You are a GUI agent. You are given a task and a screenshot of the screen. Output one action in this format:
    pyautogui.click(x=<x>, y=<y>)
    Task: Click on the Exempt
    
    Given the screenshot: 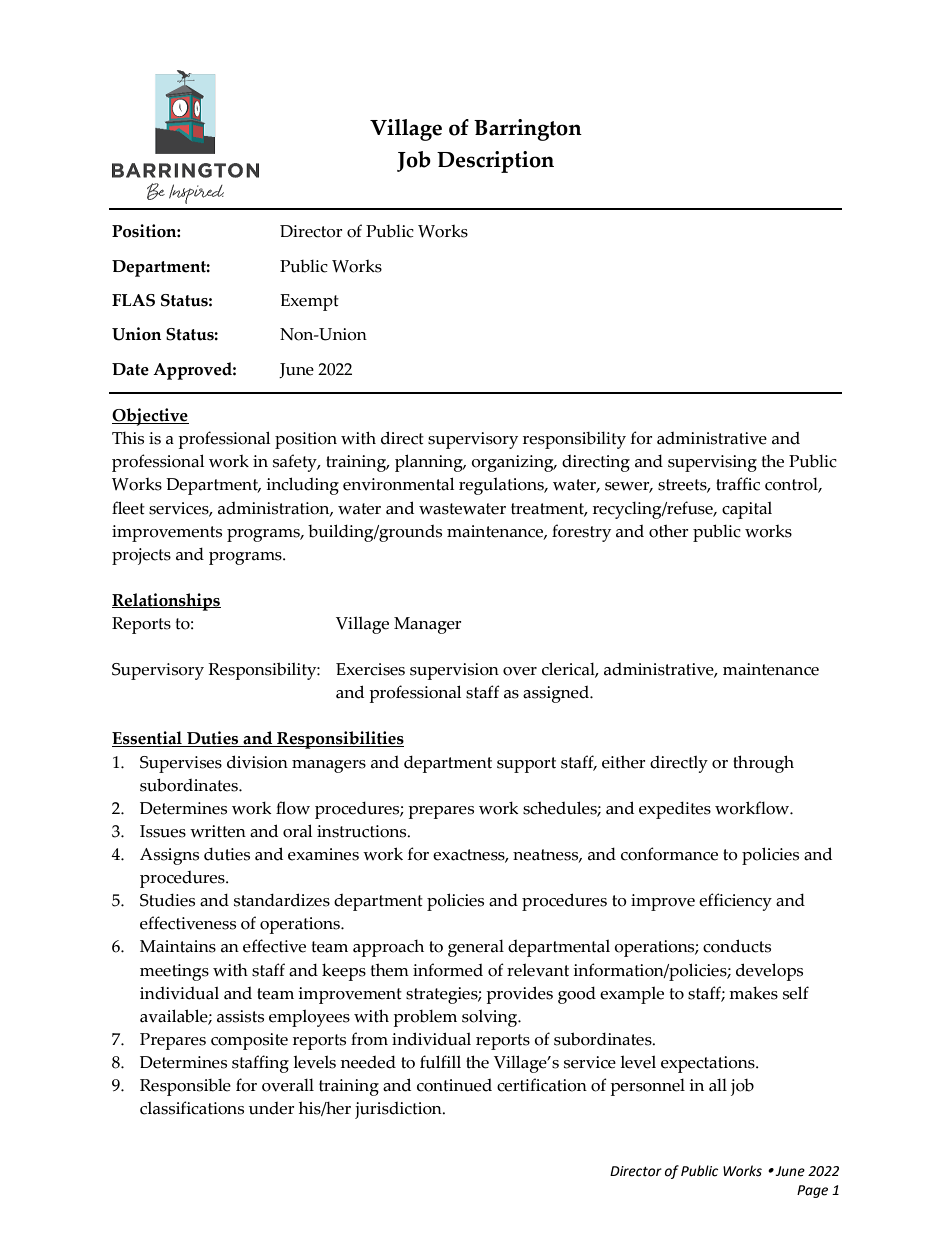 What is the action you would take?
    pyautogui.click(x=309, y=302)
